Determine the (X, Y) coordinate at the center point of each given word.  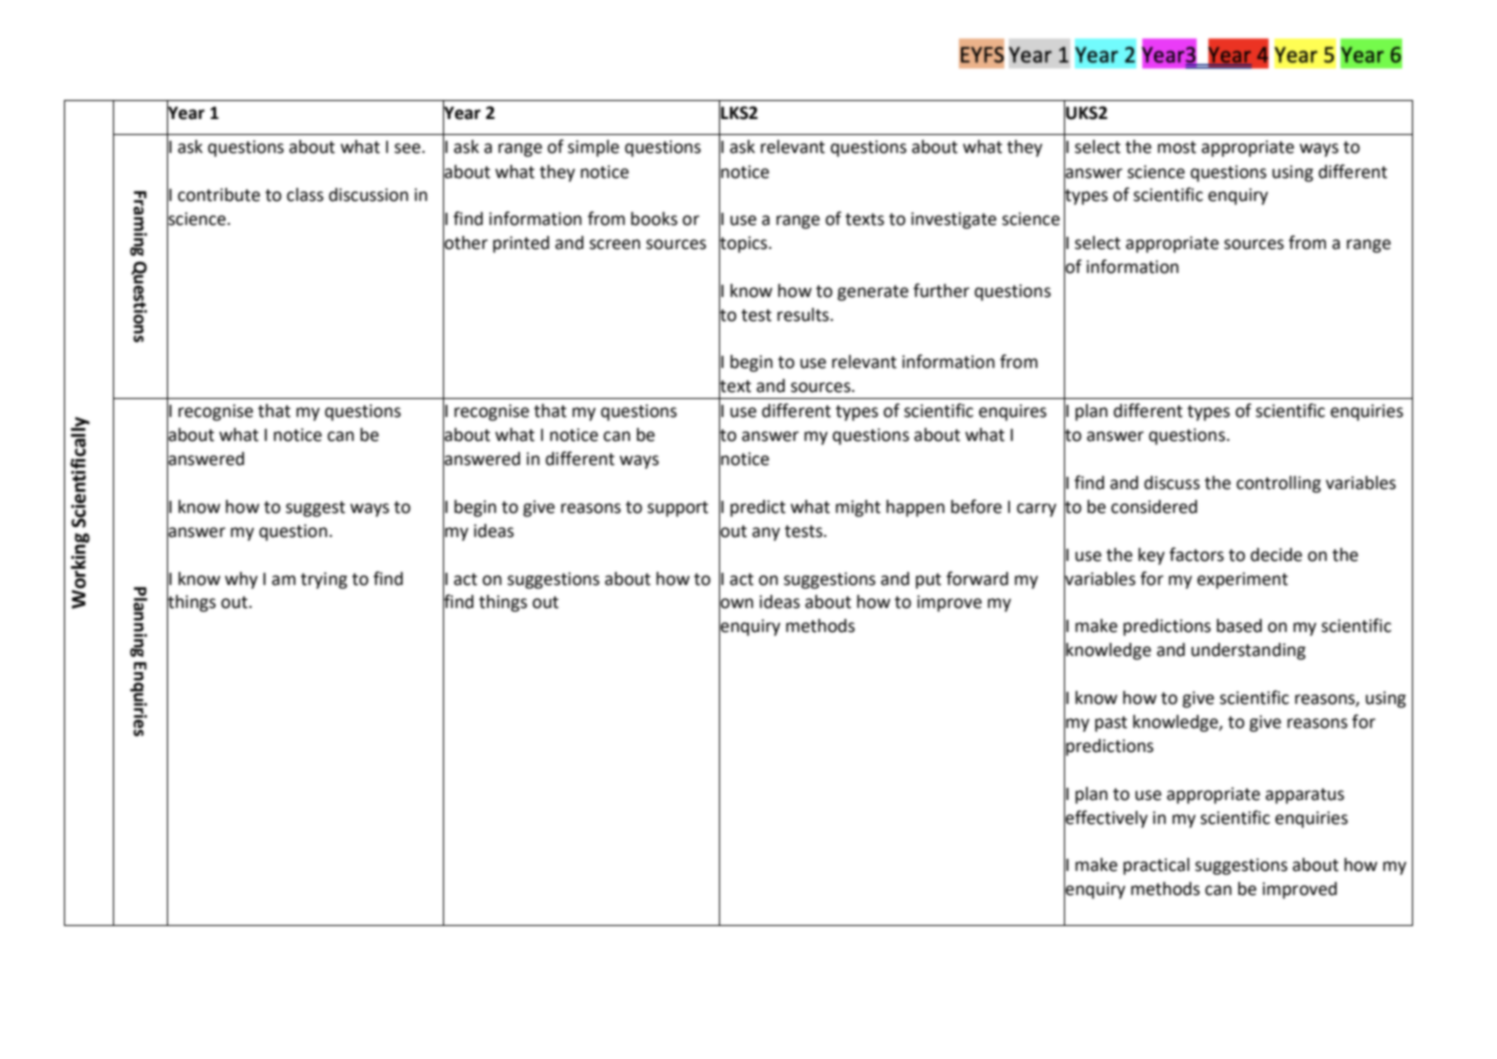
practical (1156, 866)
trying (324, 580)
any (766, 534)
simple (593, 148)
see (408, 148)
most (1177, 147)
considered (1154, 507)
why (241, 580)
